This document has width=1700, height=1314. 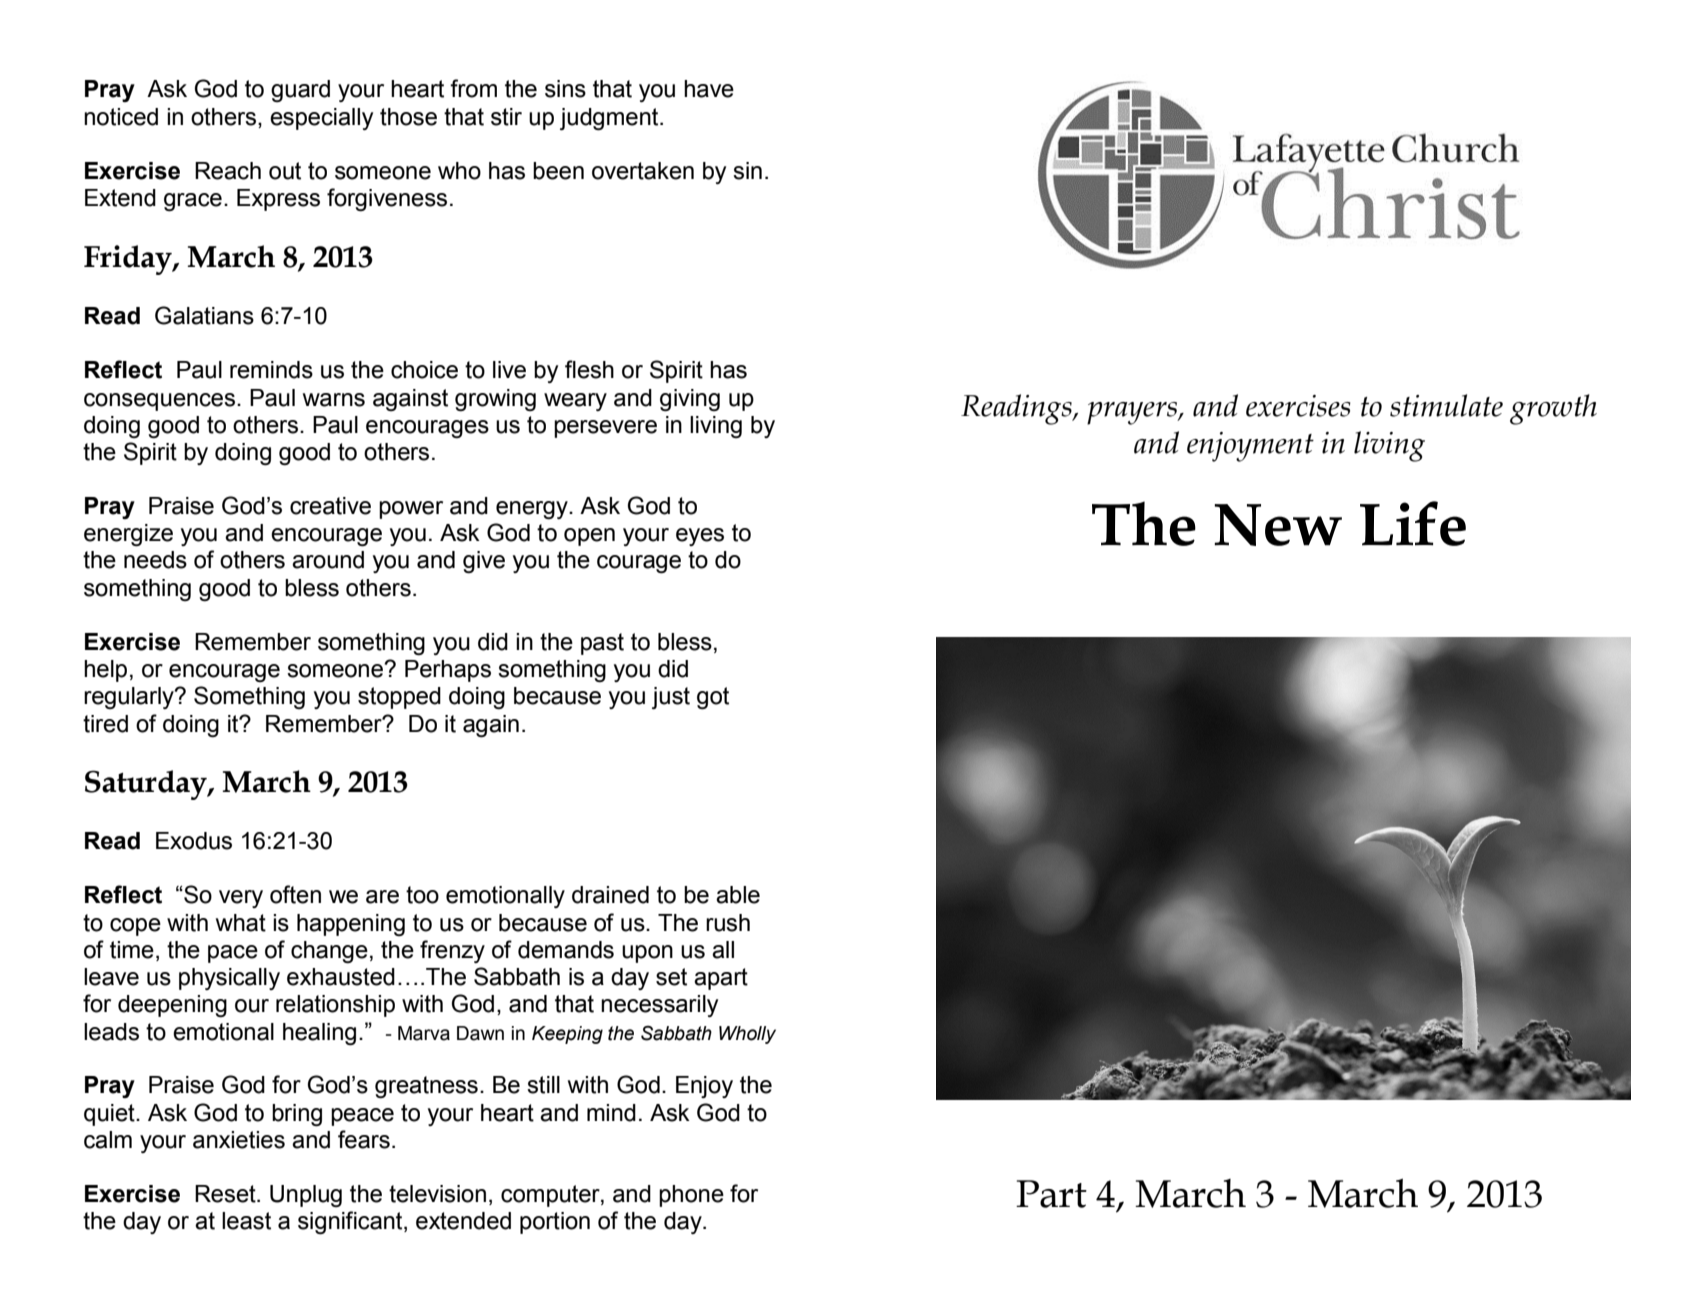 What do you see at coordinates (709, 89) in the document?
I see `have` at bounding box center [709, 89].
